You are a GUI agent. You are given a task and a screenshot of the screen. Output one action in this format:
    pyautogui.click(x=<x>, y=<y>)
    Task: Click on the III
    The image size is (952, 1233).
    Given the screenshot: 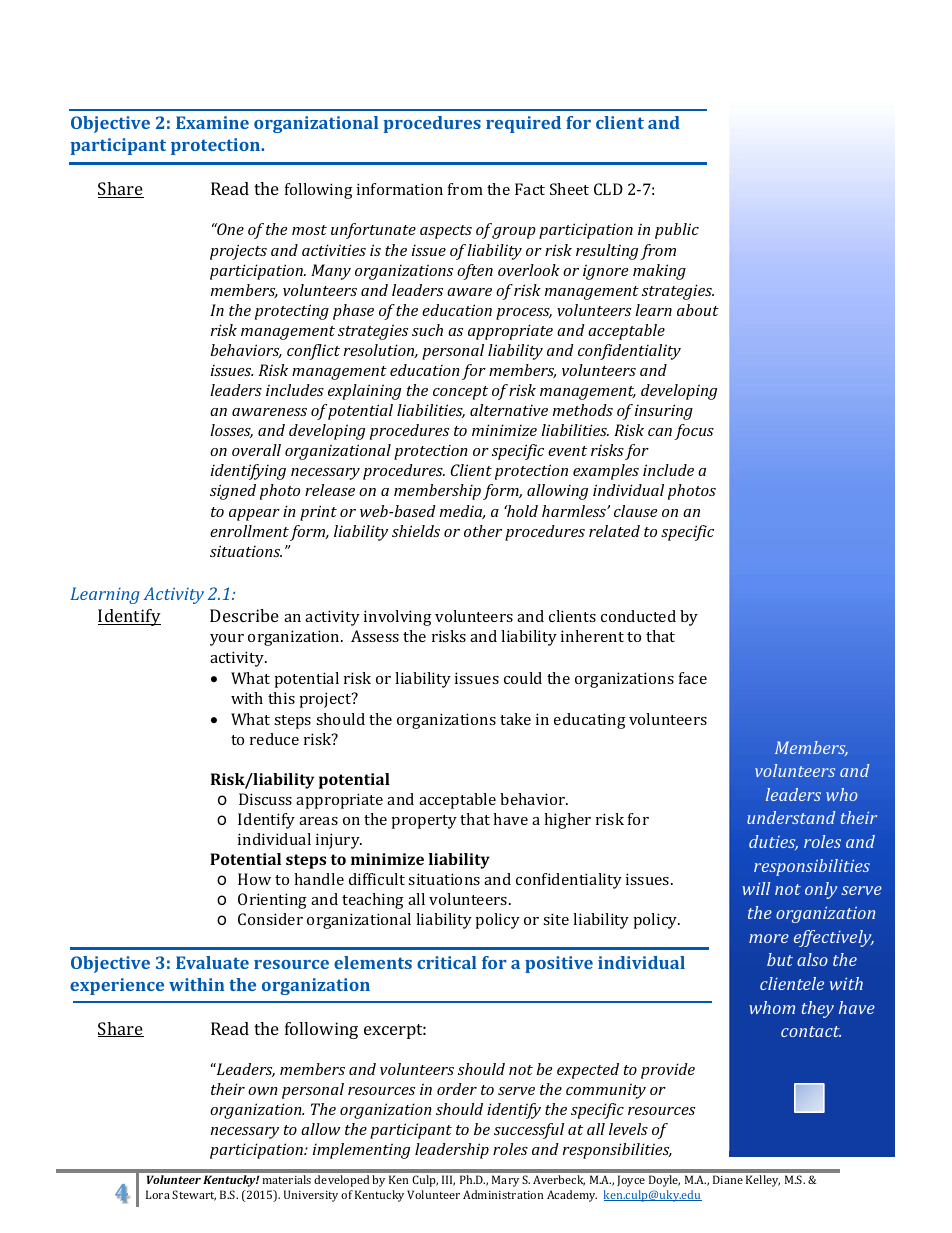 What is the action you would take?
    pyautogui.click(x=448, y=1180)
